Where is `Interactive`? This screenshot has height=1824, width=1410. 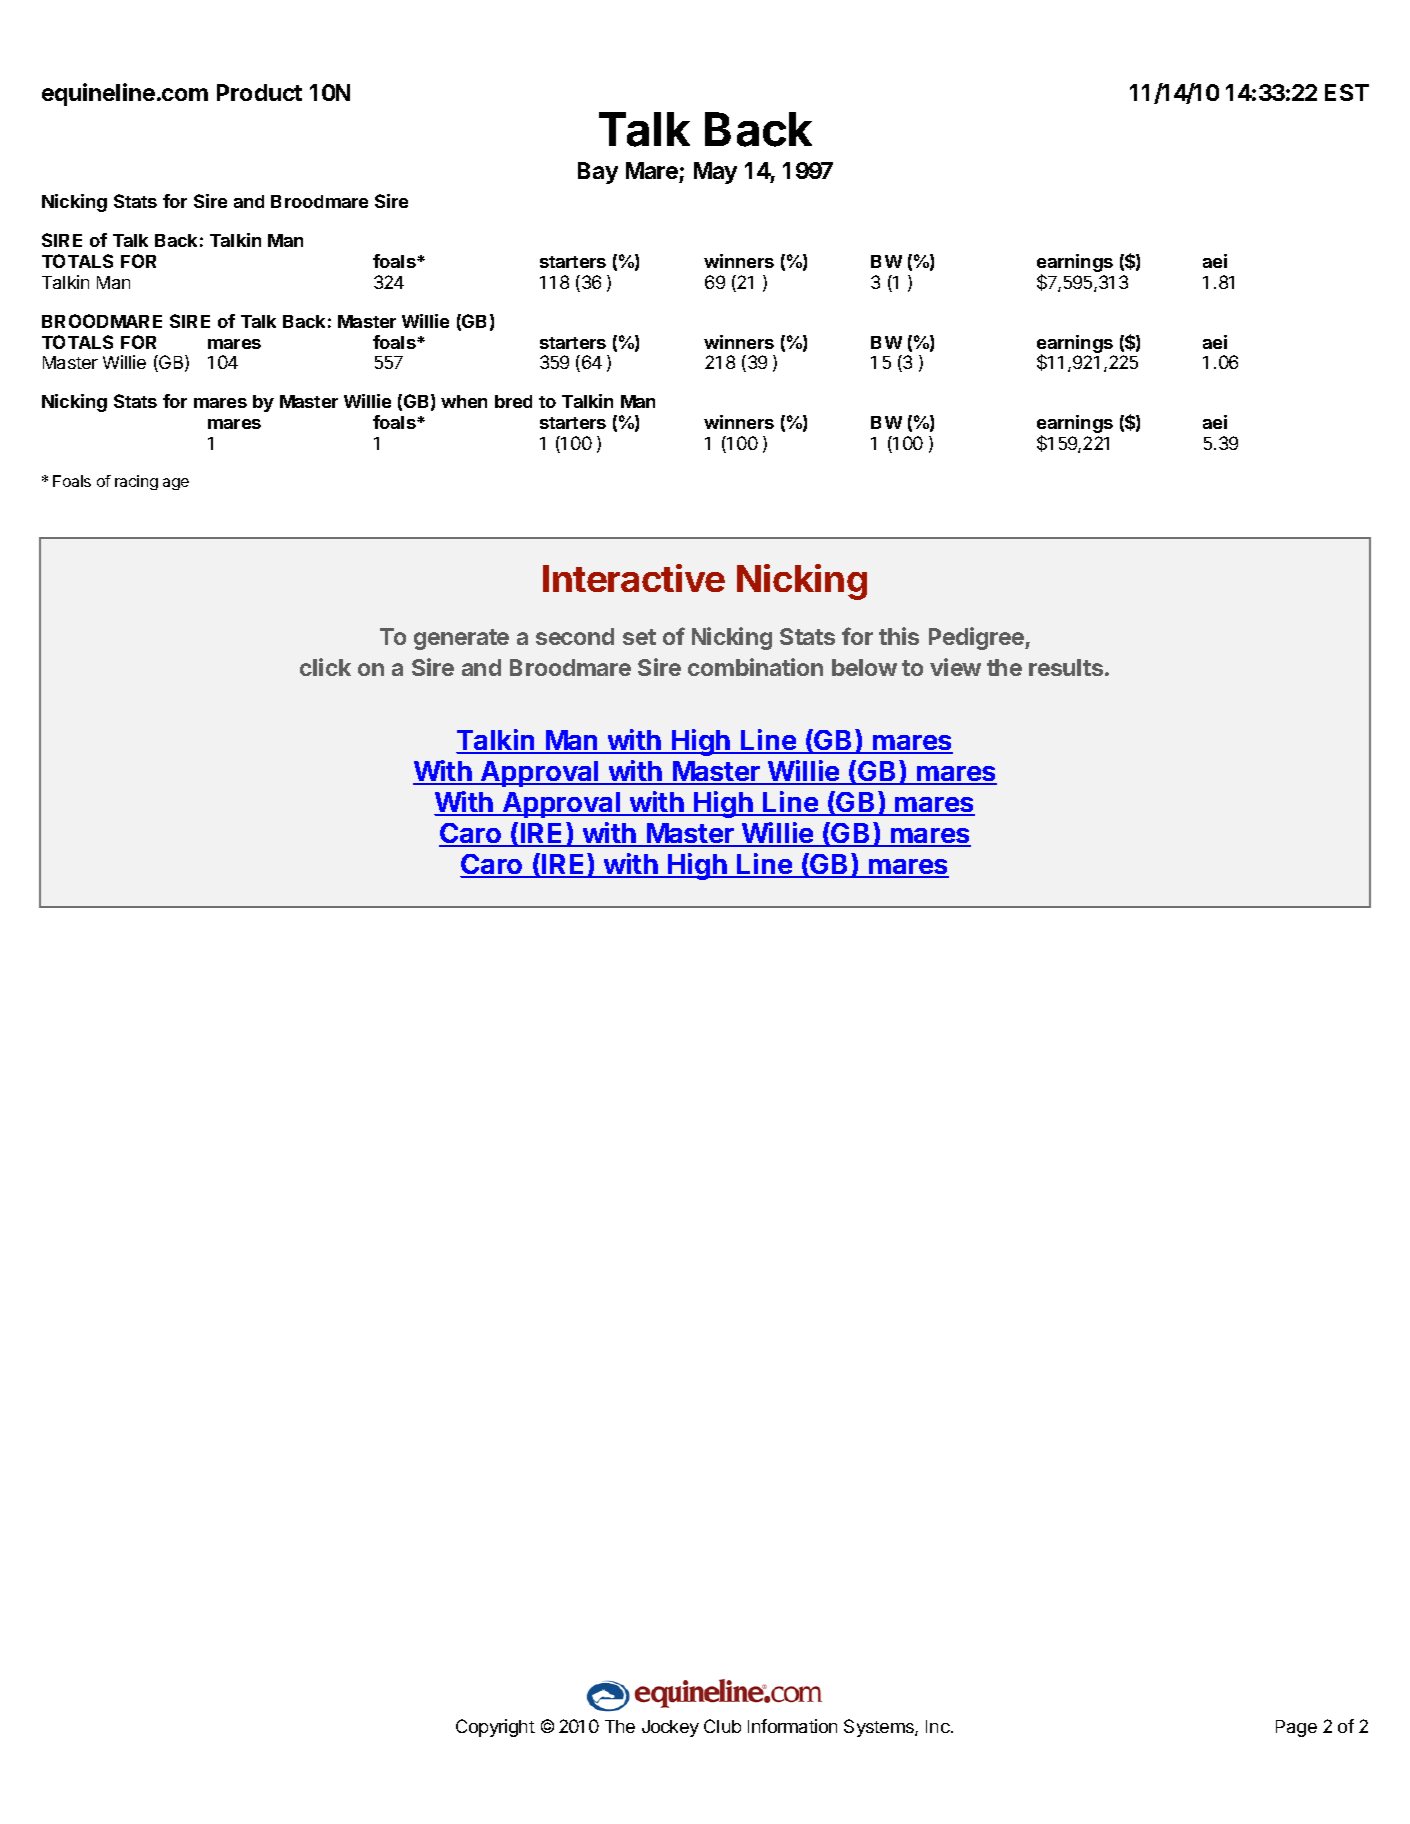
Interactive is located at coordinates (634, 578).
